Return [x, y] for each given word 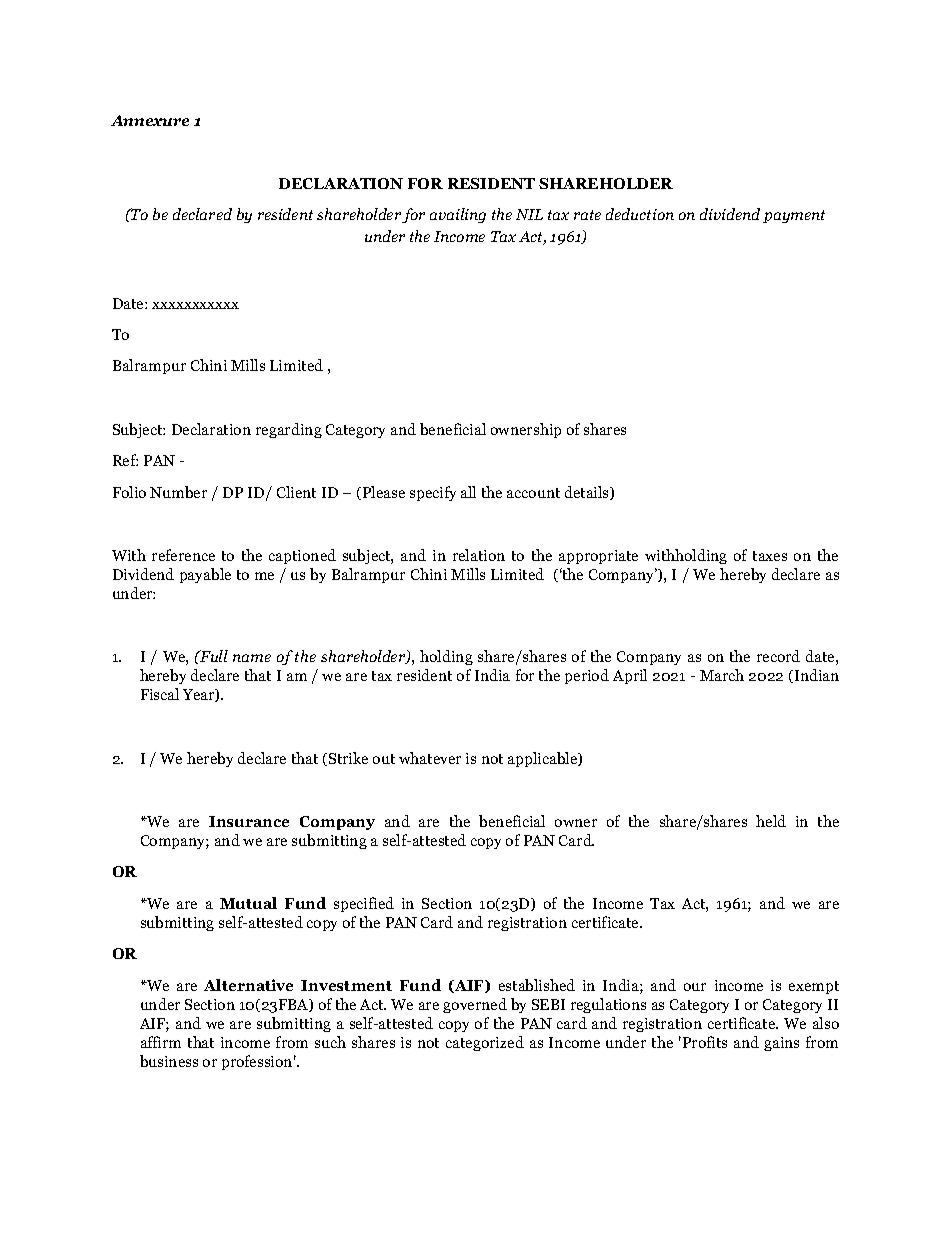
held [771, 821]
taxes [770, 556]
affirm [161, 1042]
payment [794, 216]
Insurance [249, 821]
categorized [485, 1043]
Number [178, 492]
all [468, 492]
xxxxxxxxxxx [195, 305]
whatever [430, 758]
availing [458, 215]
